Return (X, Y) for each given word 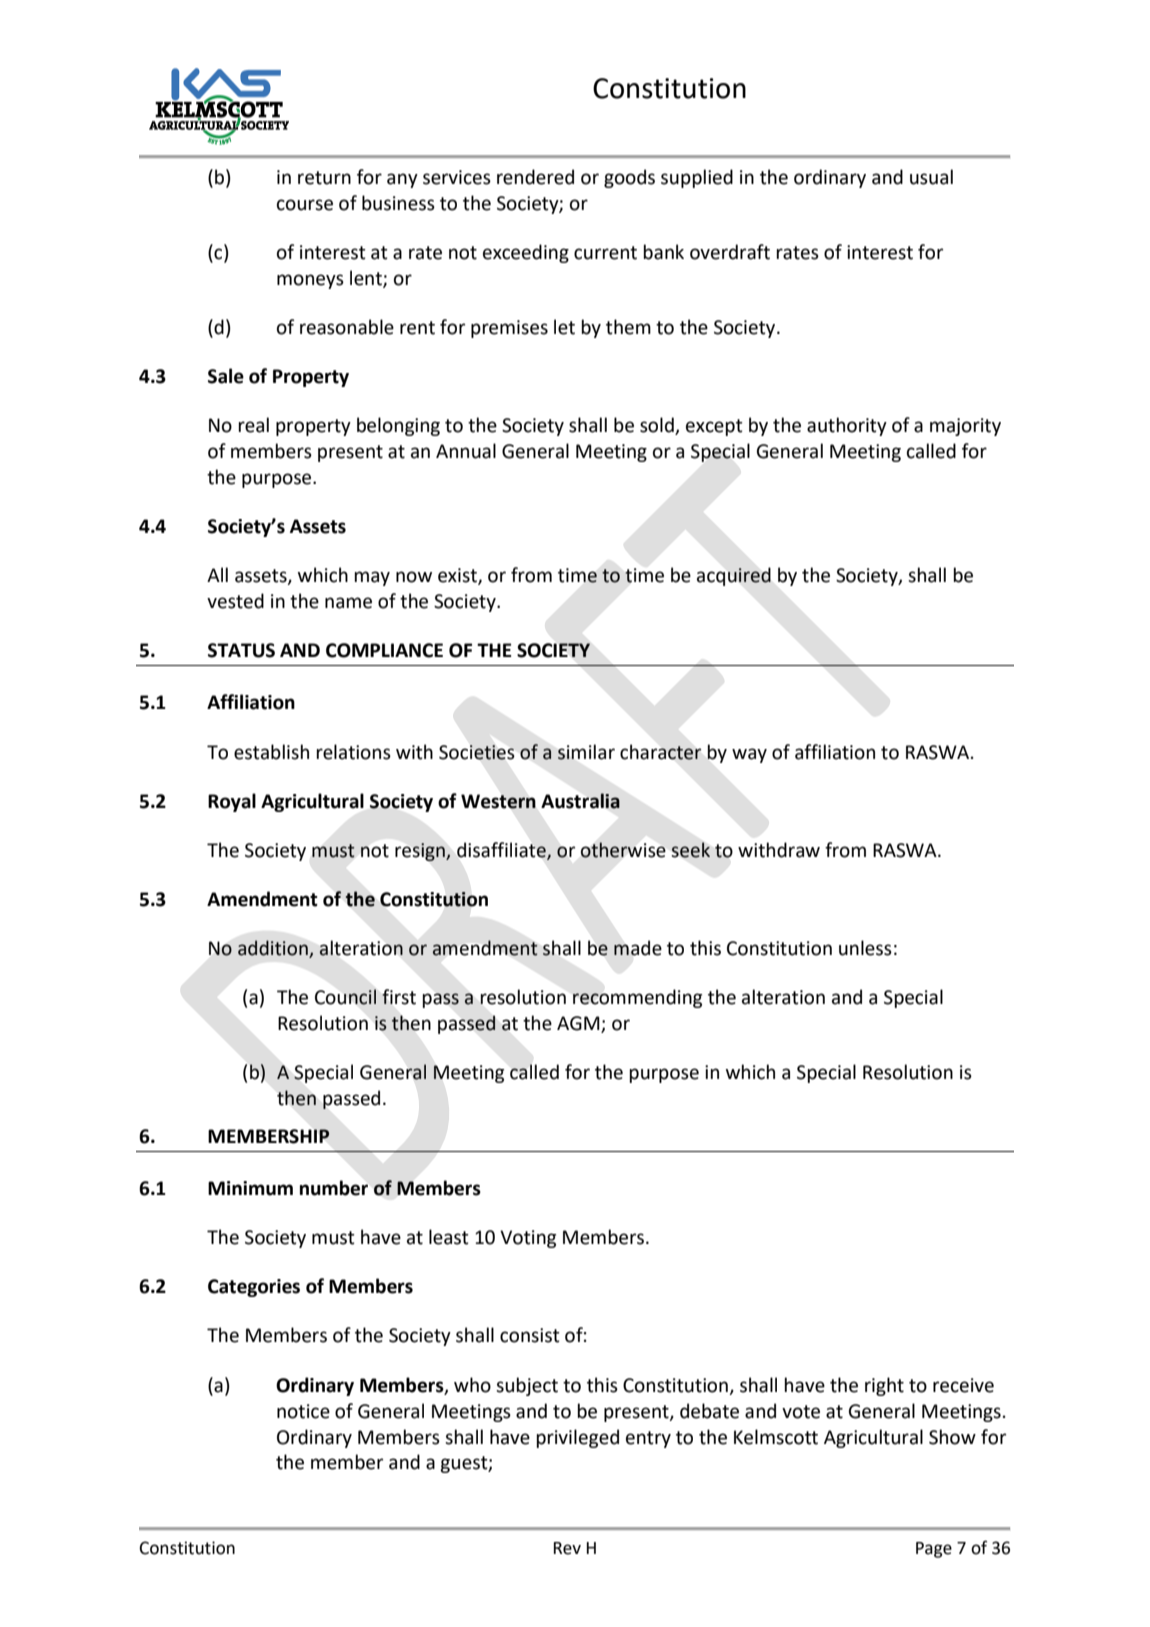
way (749, 755)
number (334, 1188)
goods (629, 178)
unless (865, 948)
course (305, 205)
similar (586, 752)
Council (345, 997)
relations (353, 752)
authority (847, 426)
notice (303, 1411)
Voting (528, 1239)
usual (931, 177)
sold (658, 426)
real (253, 425)
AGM (579, 1024)
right (884, 1386)
